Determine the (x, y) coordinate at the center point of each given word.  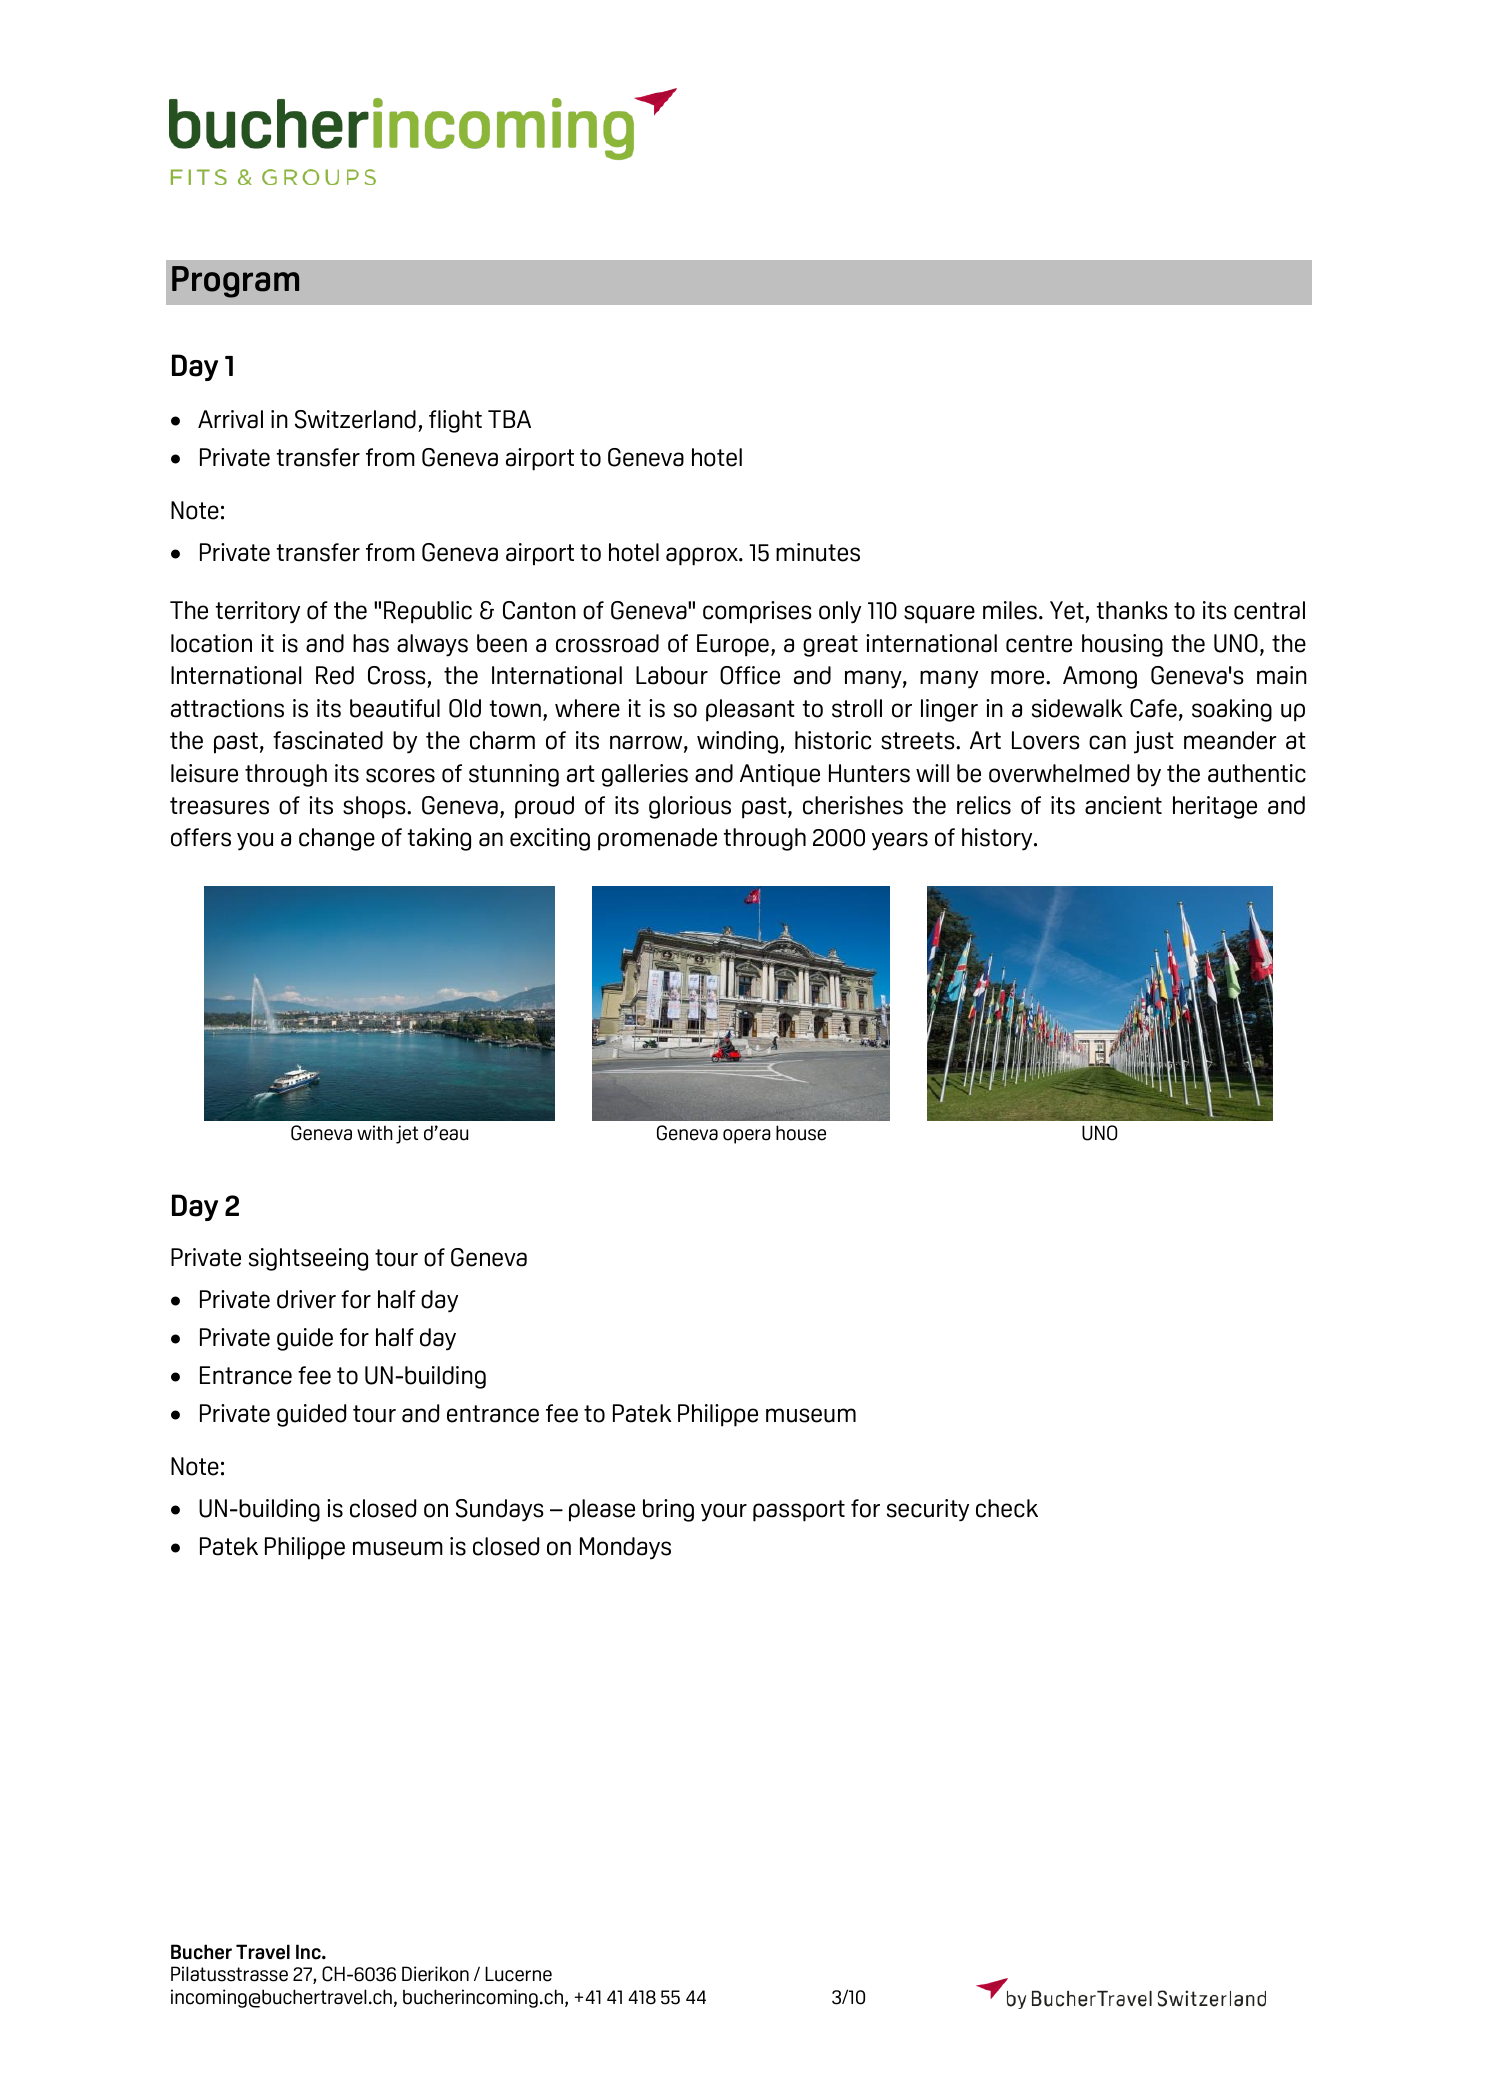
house (801, 1133)
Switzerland (355, 419)
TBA (509, 419)
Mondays (625, 1548)
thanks (1132, 610)
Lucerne (518, 1974)
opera (747, 1136)
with (375, 1132)
